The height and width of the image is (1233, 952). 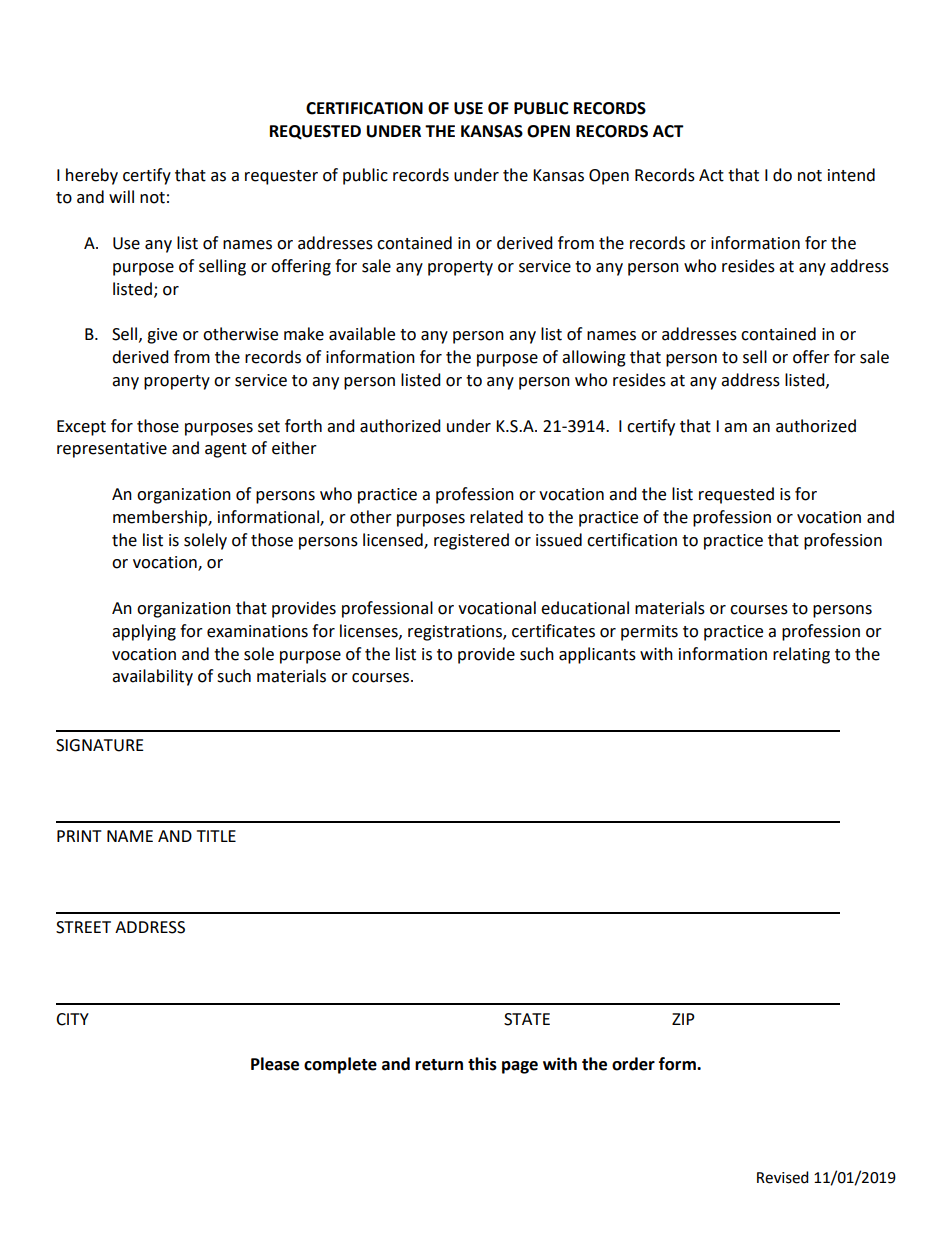 I want to click on requester, so click(x=281, y=177).
